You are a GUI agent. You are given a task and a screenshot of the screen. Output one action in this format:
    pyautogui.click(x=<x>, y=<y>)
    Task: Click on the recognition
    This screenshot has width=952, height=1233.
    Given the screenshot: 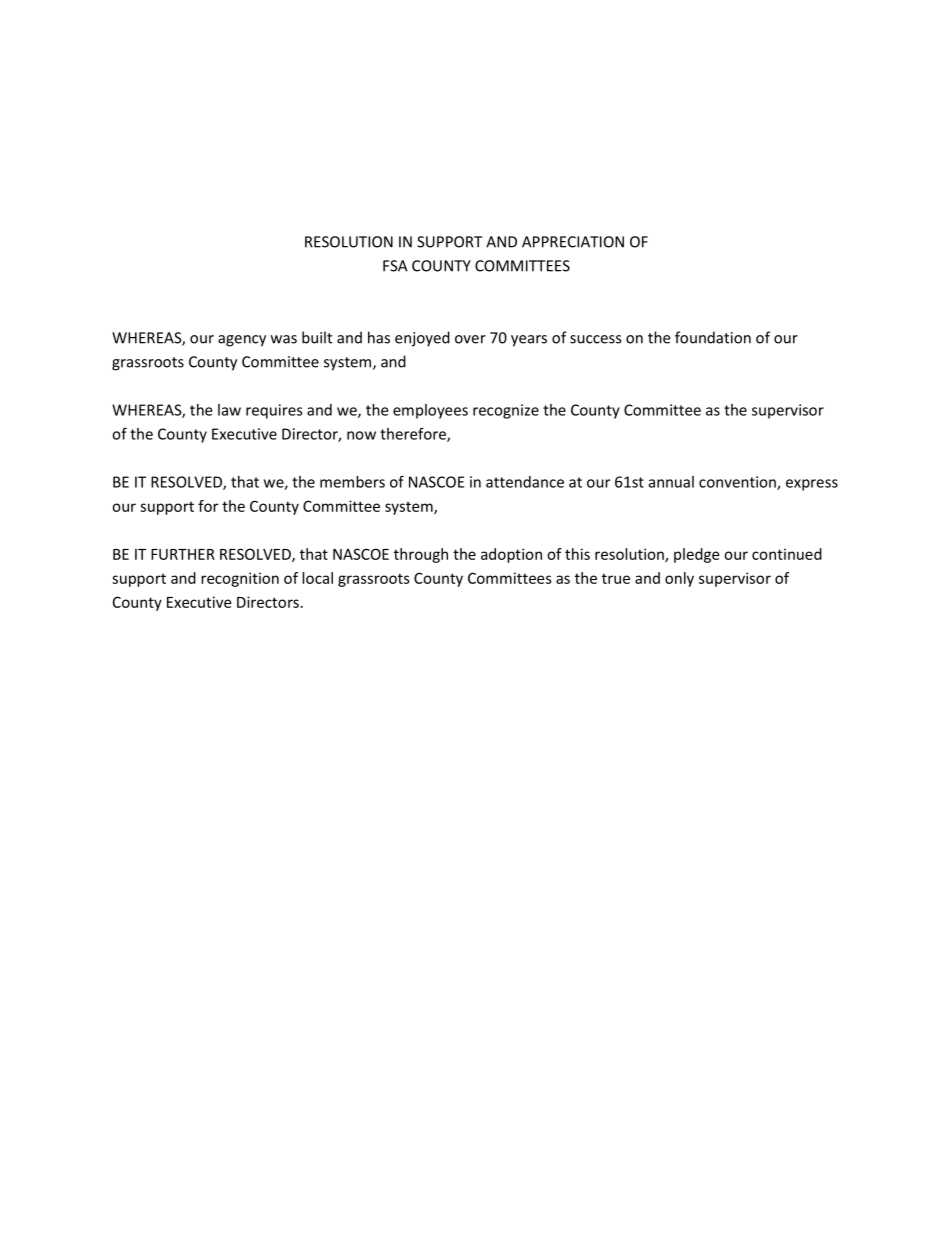 What is the action you would take?
    pyautogui.click(x=240, y=579)
